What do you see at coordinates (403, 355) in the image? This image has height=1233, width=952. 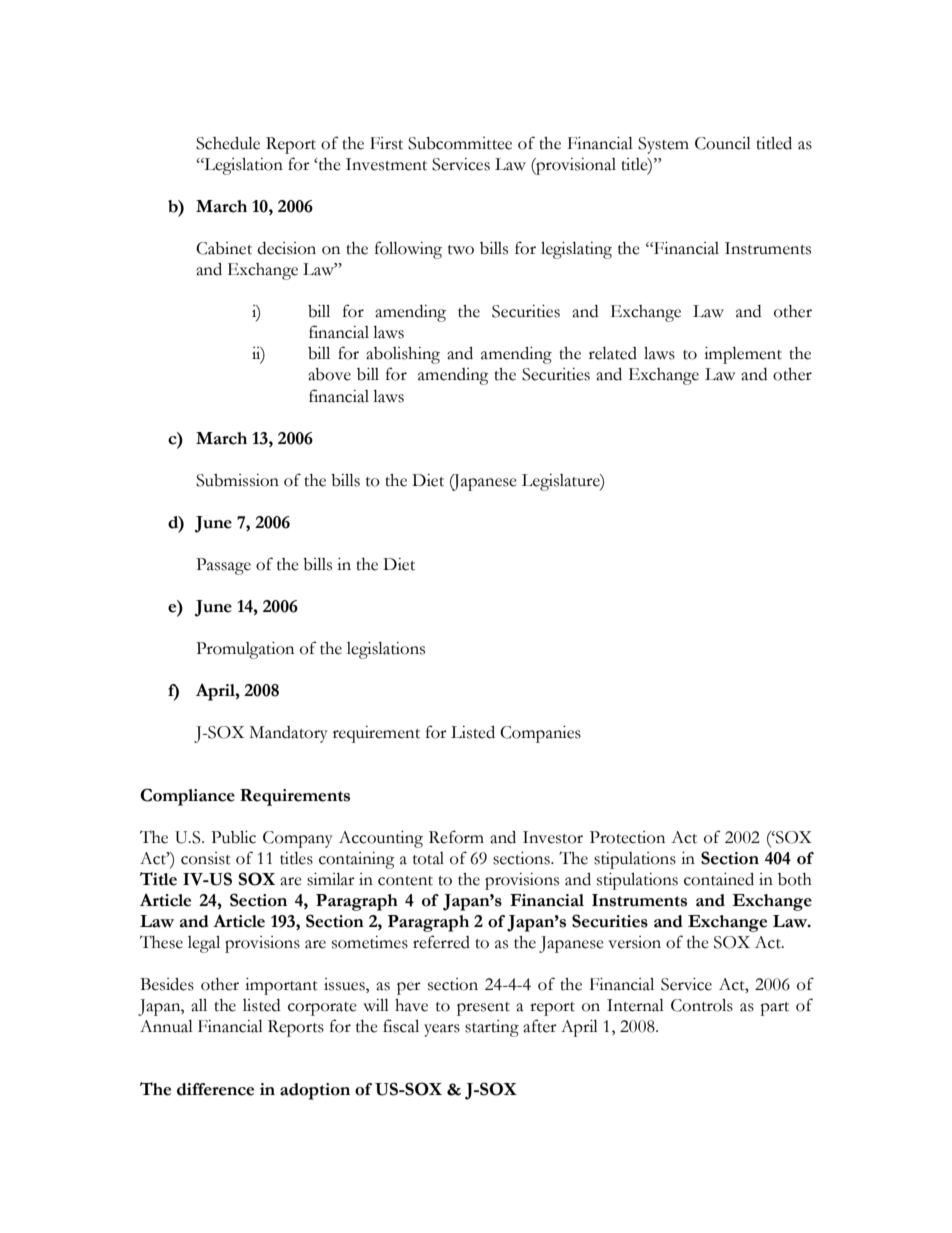 I see `abolishing` at bounding box center [403, 355].
